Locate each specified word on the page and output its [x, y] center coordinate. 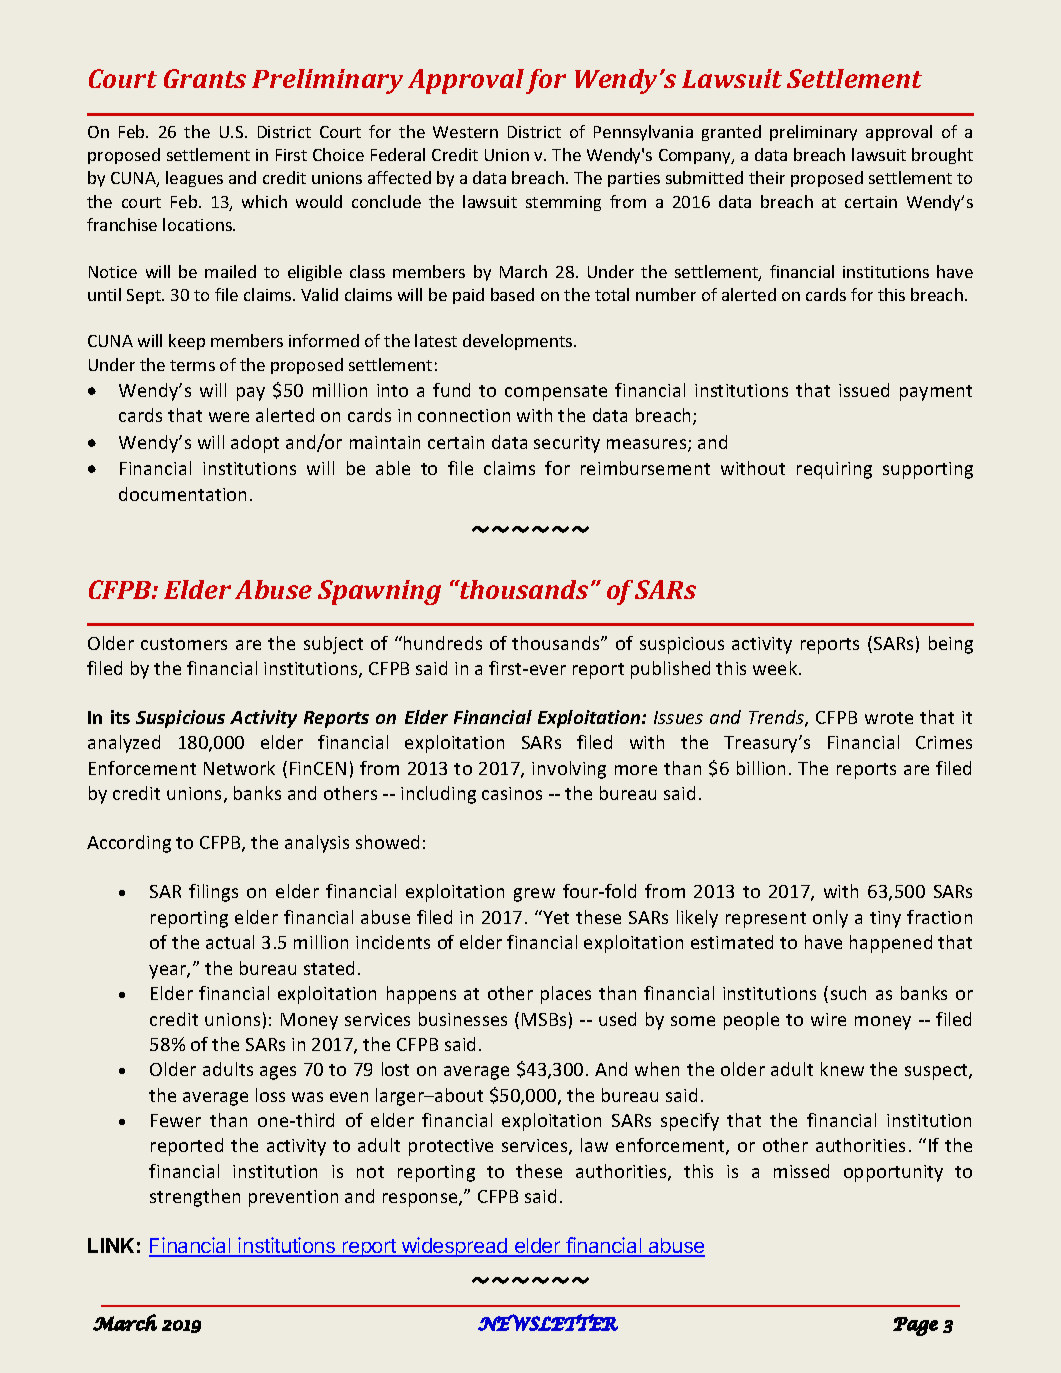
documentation [182, 494]
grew [534, 895]
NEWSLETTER [548, 1322]
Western [465, 132]
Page [915, 1326]
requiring [834, 470]
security [567, 444]
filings [213, 893]
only [830, 919]
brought [942, 156]
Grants [205, 78]
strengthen [195, 1198]
